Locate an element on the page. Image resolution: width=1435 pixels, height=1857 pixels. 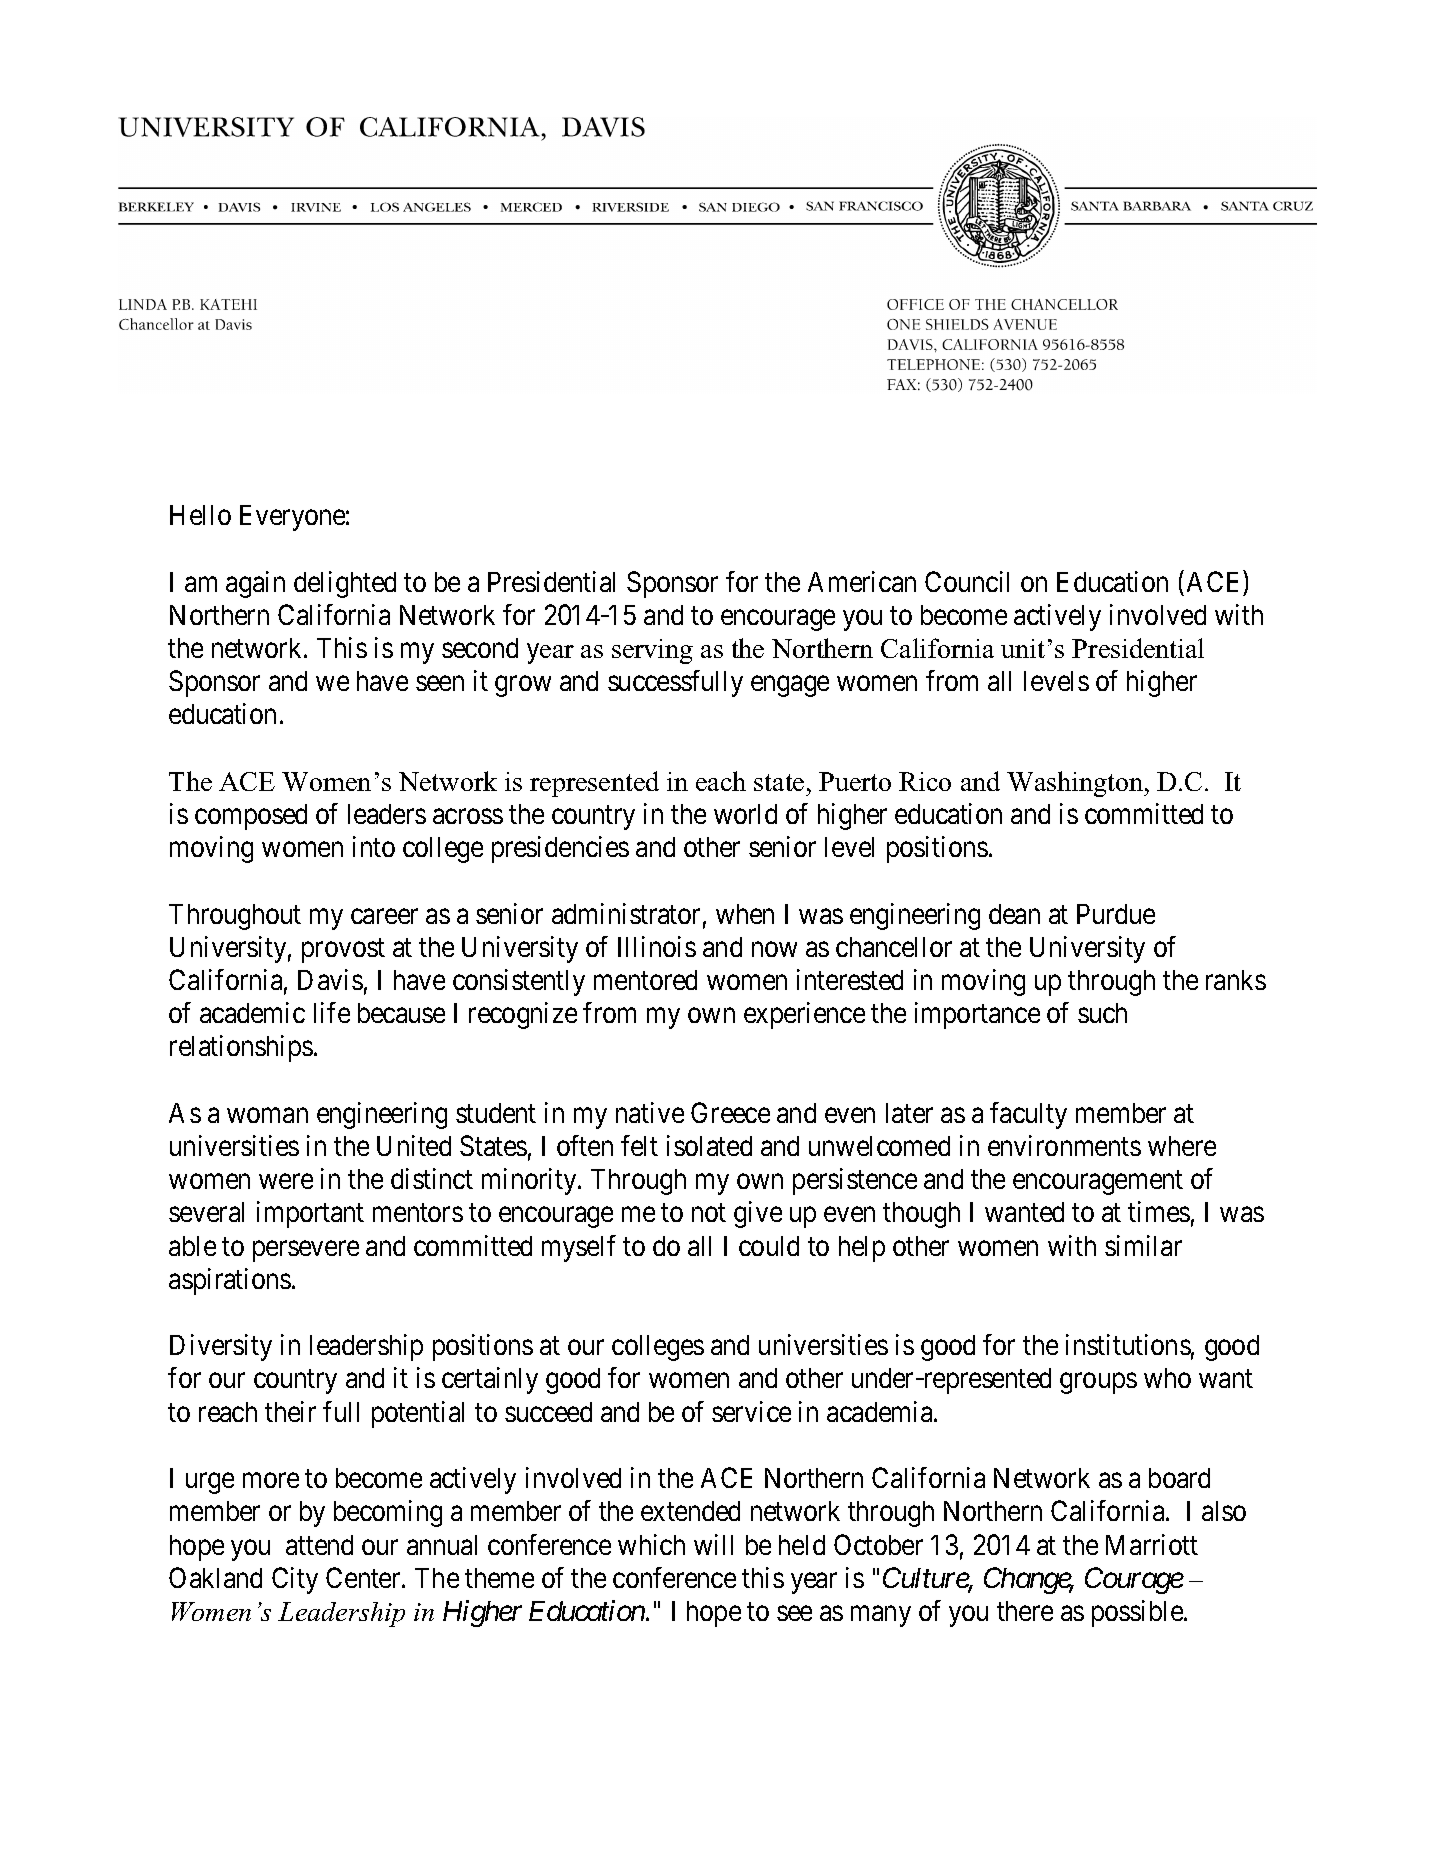
Council is located at coordinates (967, 581).
